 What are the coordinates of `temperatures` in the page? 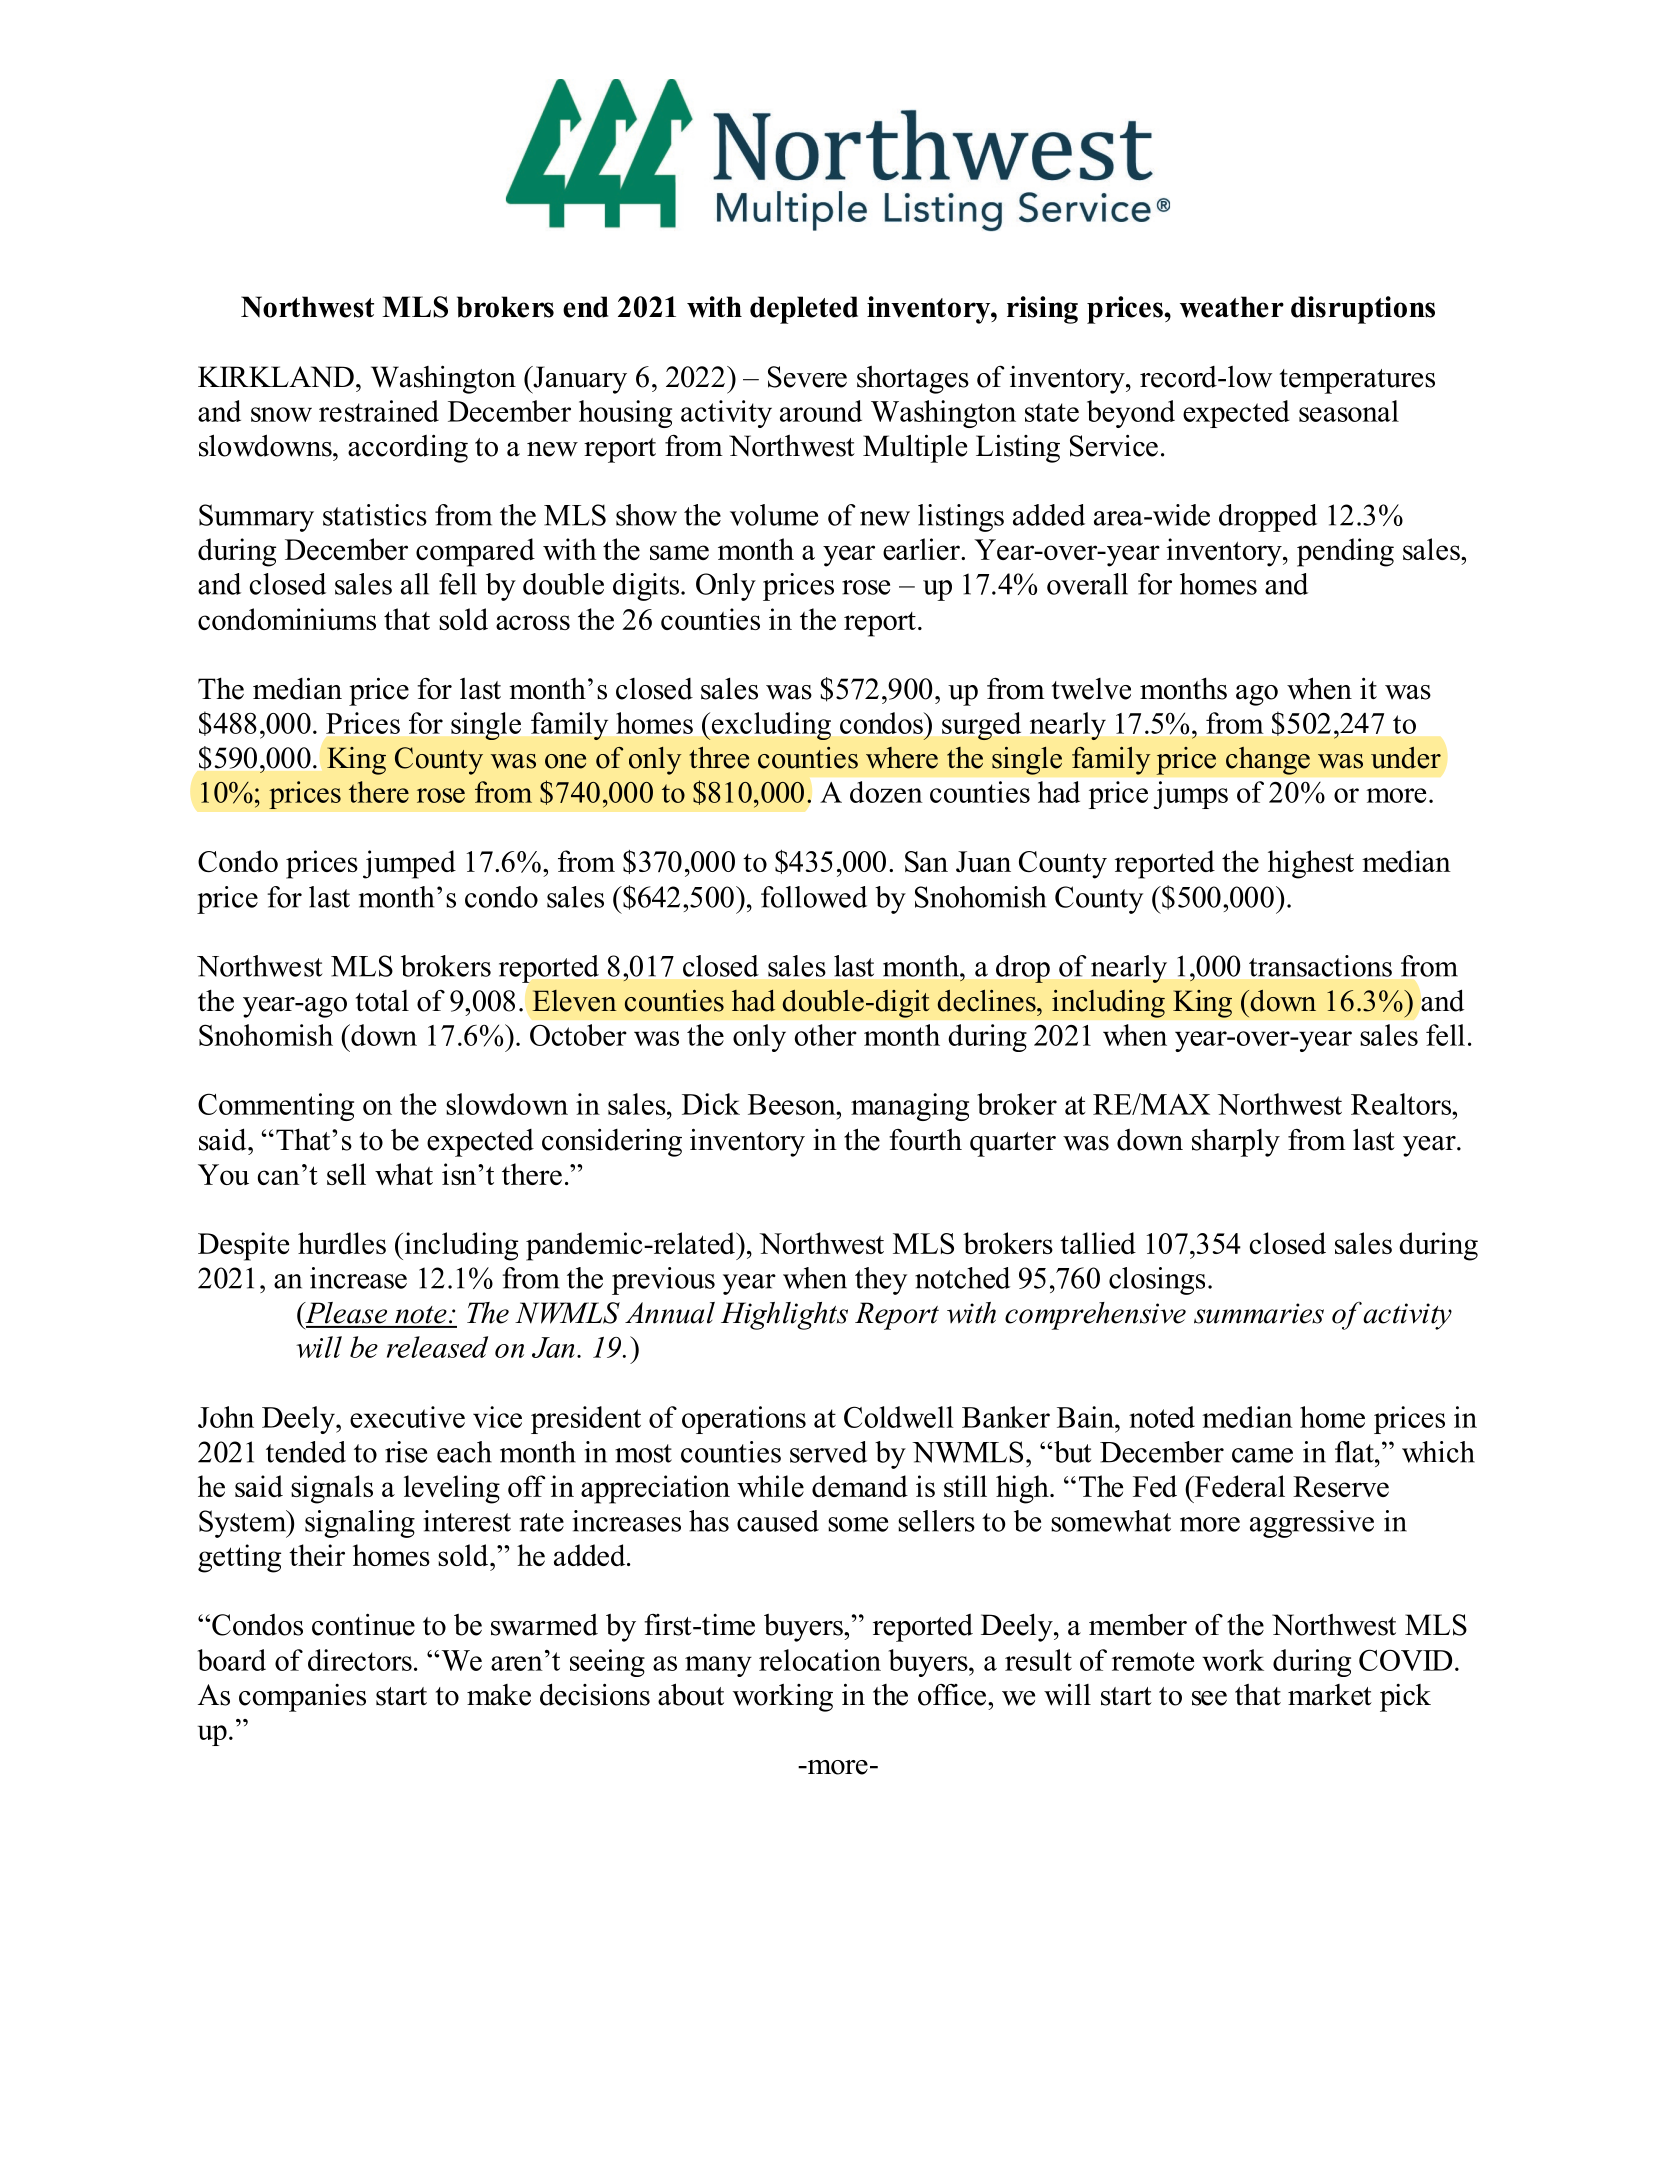 It's located at (1357, 381).
